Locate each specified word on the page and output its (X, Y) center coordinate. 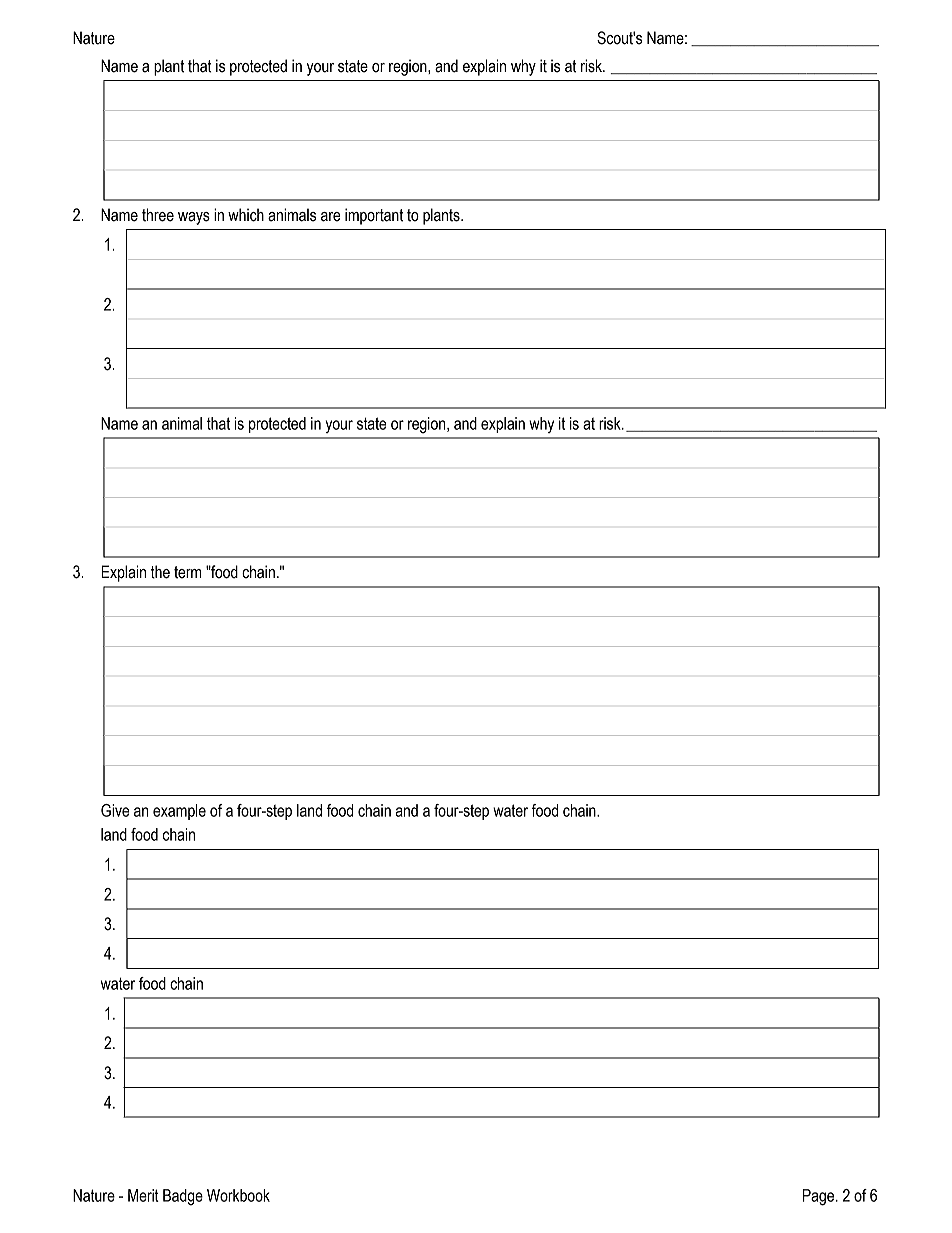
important (374, 216)
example (179, 812)
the (160, 572)
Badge (183, 1197)
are (331, 217)
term (187, 572)
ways (194, 218)
